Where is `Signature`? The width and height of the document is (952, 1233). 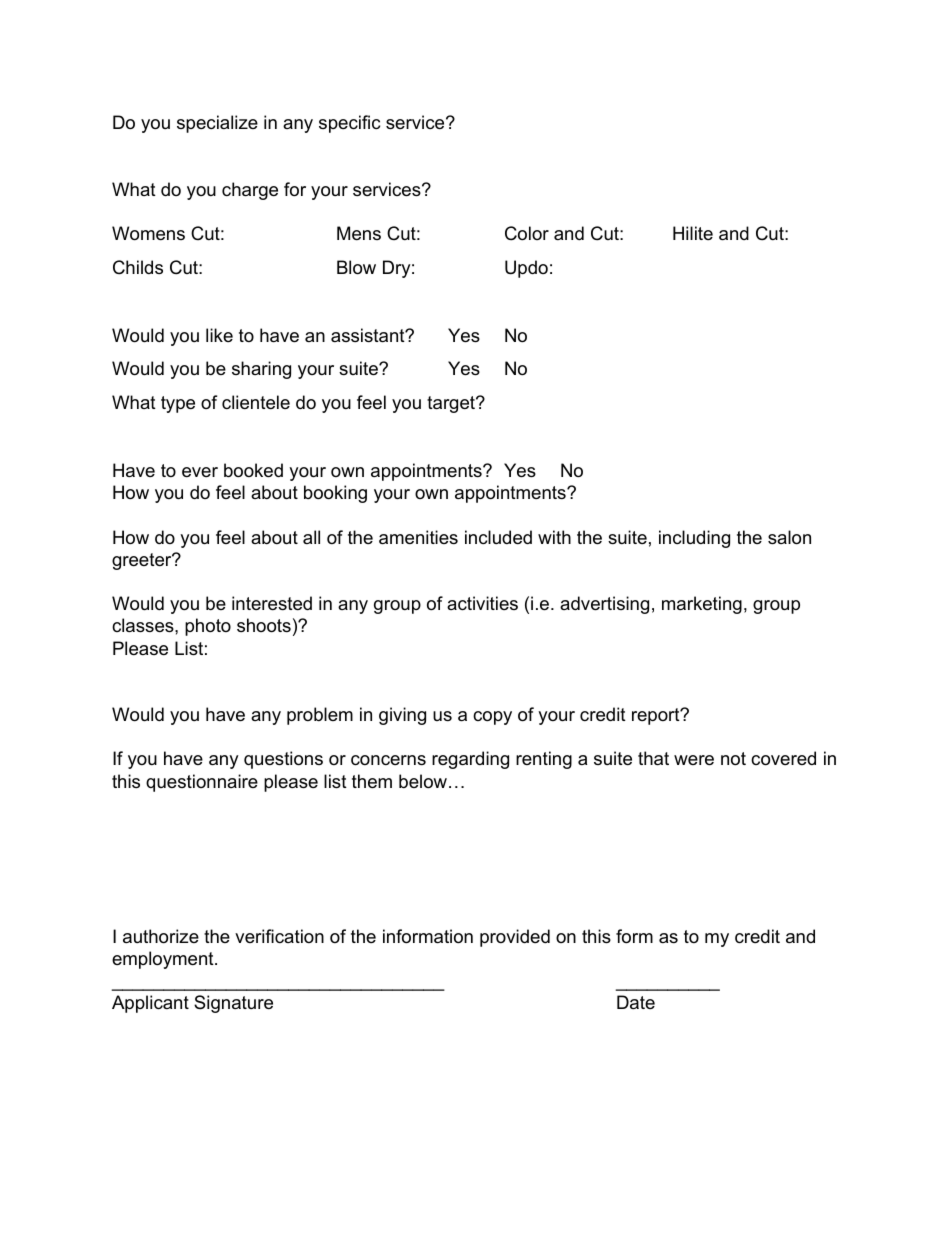 Signature is located at coordinates (233, 1004).
